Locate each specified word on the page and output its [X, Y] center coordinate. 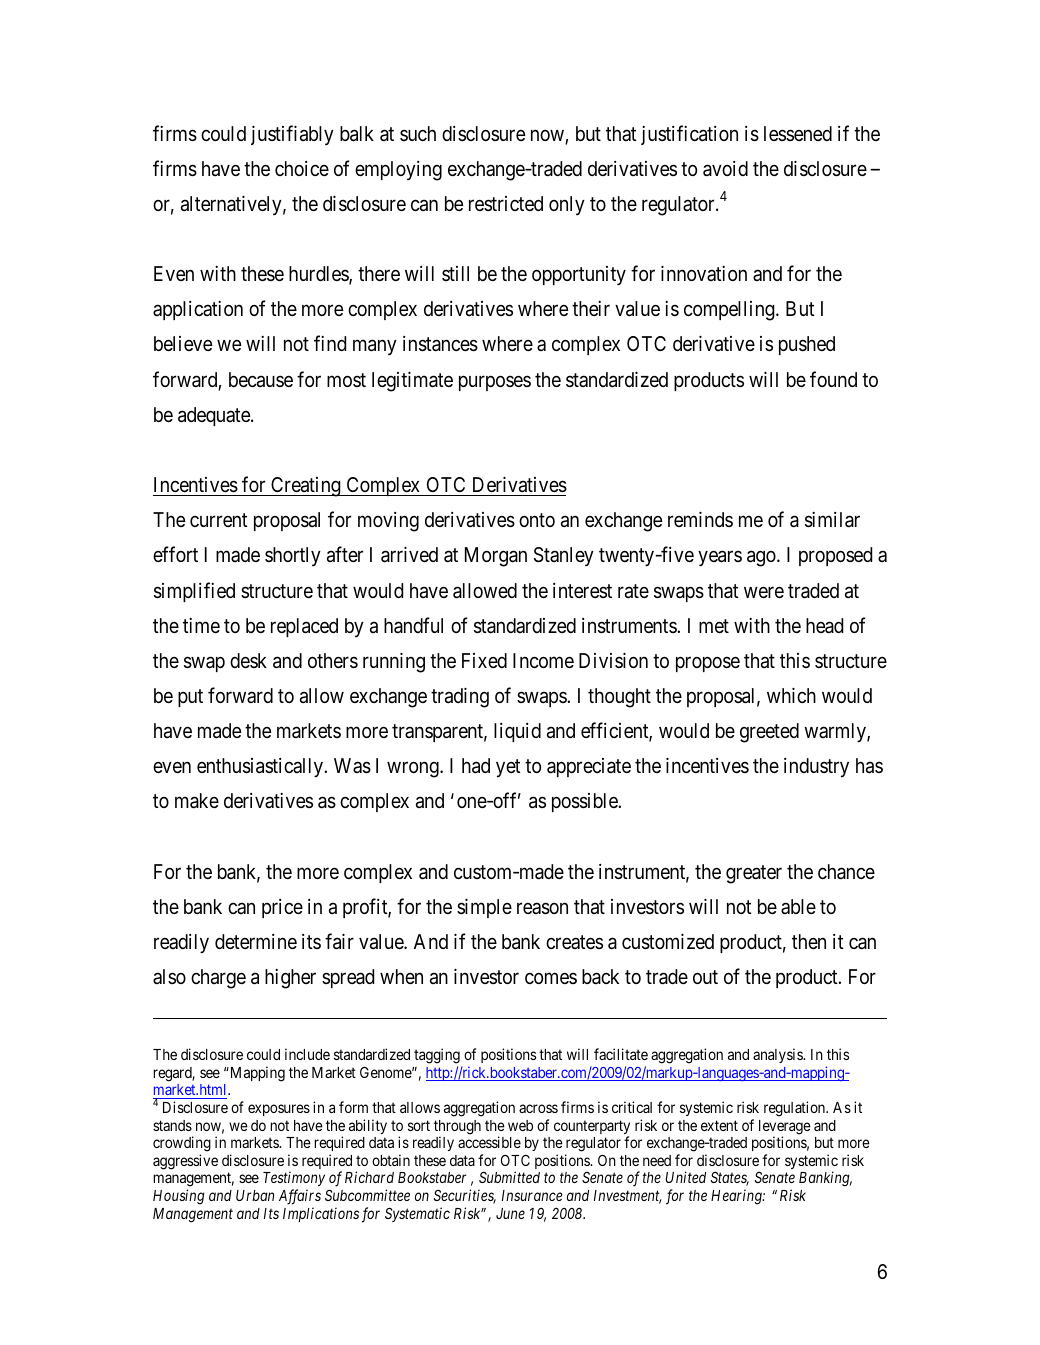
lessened [798, 133]
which [791, 695]
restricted [506, 203]
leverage [785, 1128]
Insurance [532, 1195]
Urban [255, 1195]
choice [302, 168]
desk [248, 660]
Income [543, 660]
